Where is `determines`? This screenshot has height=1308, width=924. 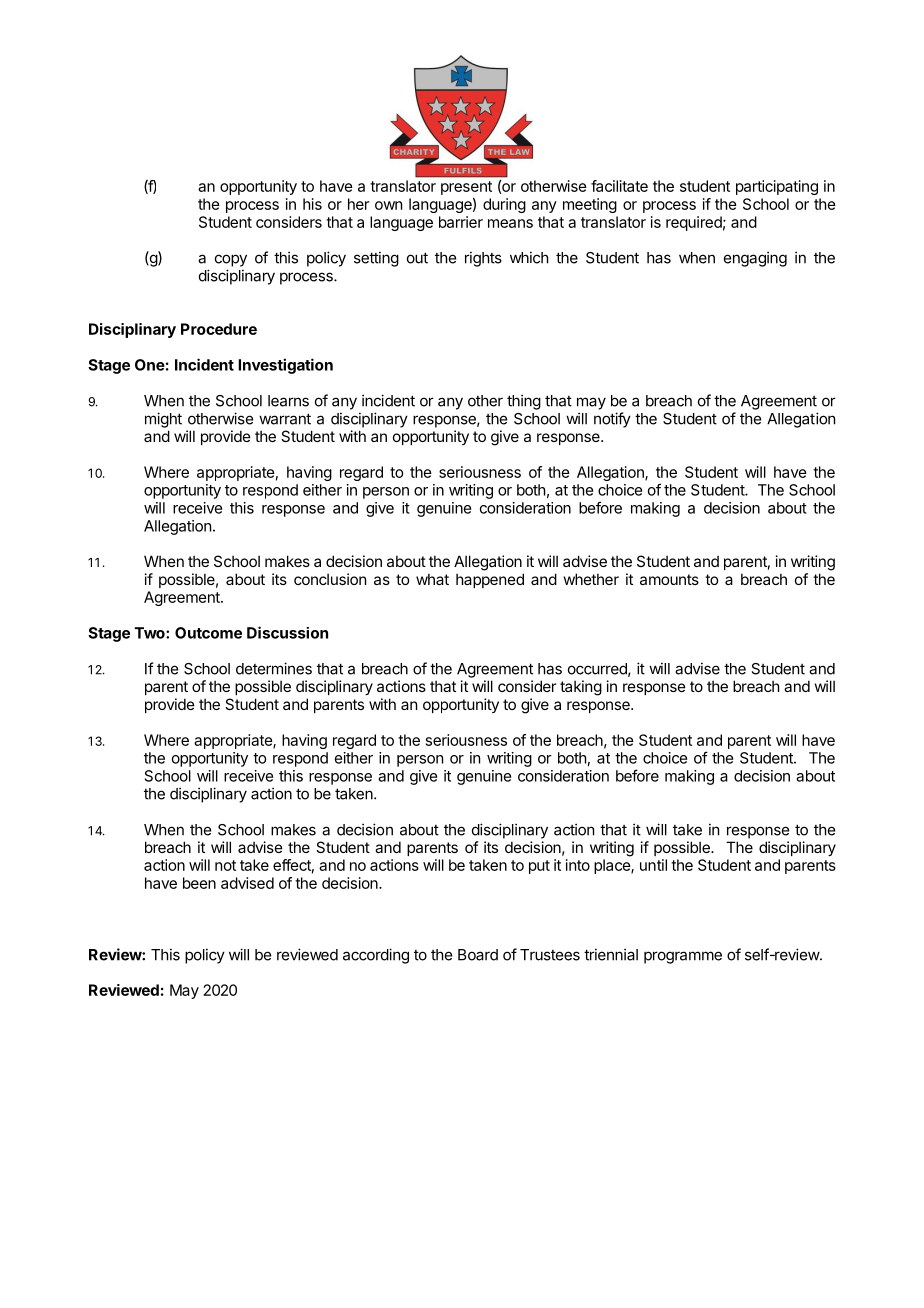 determines is located at coordinates (274, 668).
